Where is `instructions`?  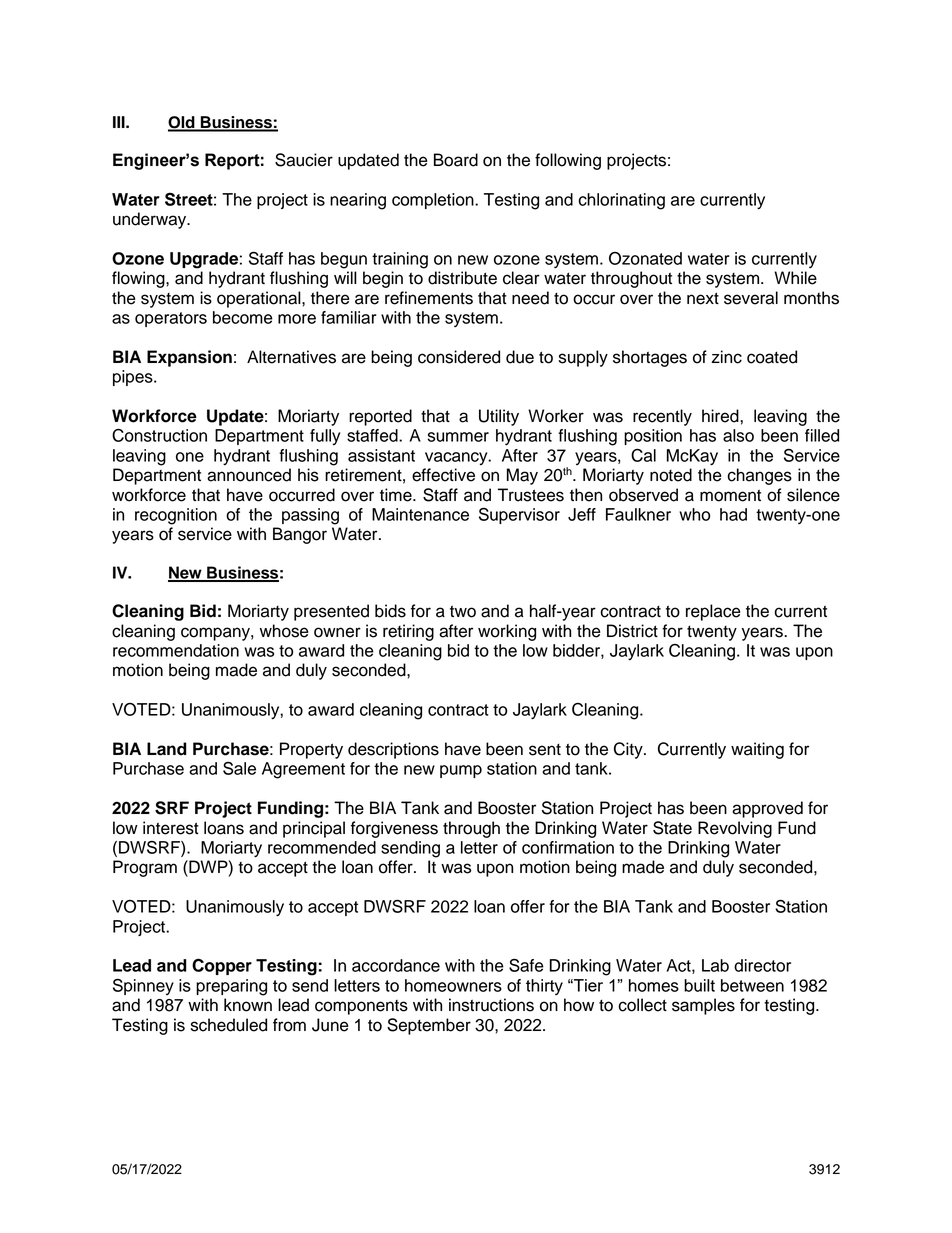 instructions is located at coordinates (491, 1005).
